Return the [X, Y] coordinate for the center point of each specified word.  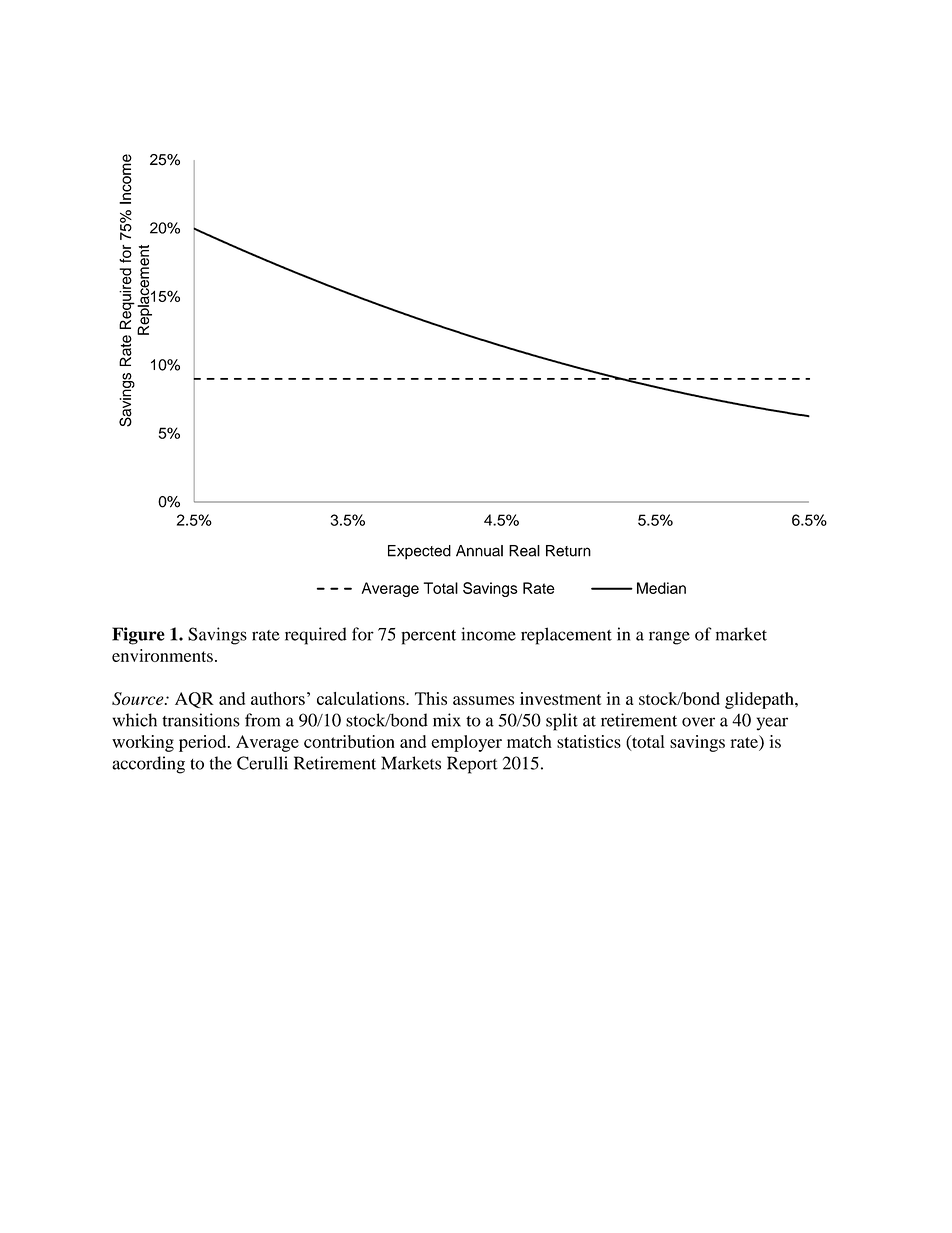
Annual [479, 551]
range [669, 638]
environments [162, 655]
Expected [419, 552]
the [221, 763]
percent [428, 637]
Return [568, 551]
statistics [589, 741]
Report [472, 765]
